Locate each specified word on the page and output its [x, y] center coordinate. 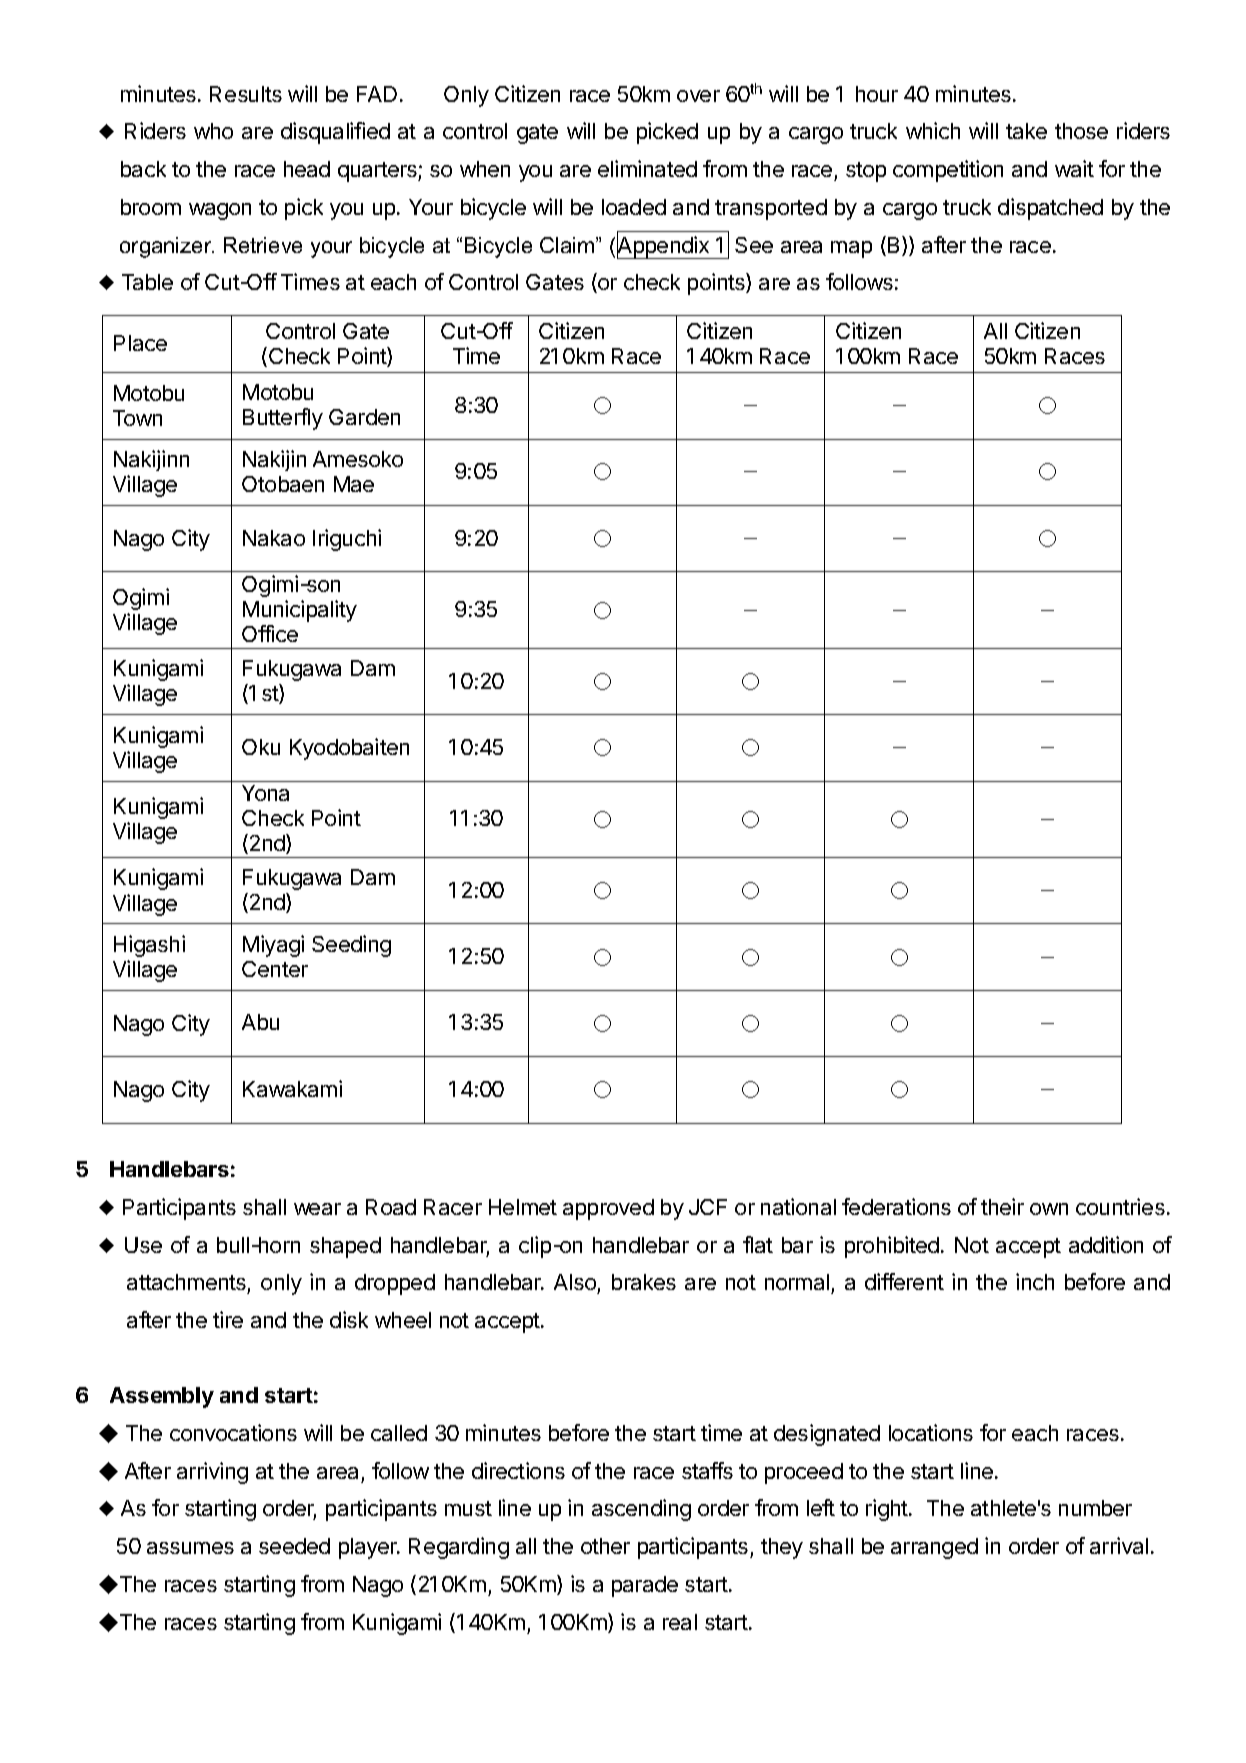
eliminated [647, 168]
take [1026, 131]
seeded [294, 1546]
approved [608, 1209]
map [851, 249]
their [1002, 1206]
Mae [354, 484]
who [213, 131]
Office [270, 633]
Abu [260, 1022]
